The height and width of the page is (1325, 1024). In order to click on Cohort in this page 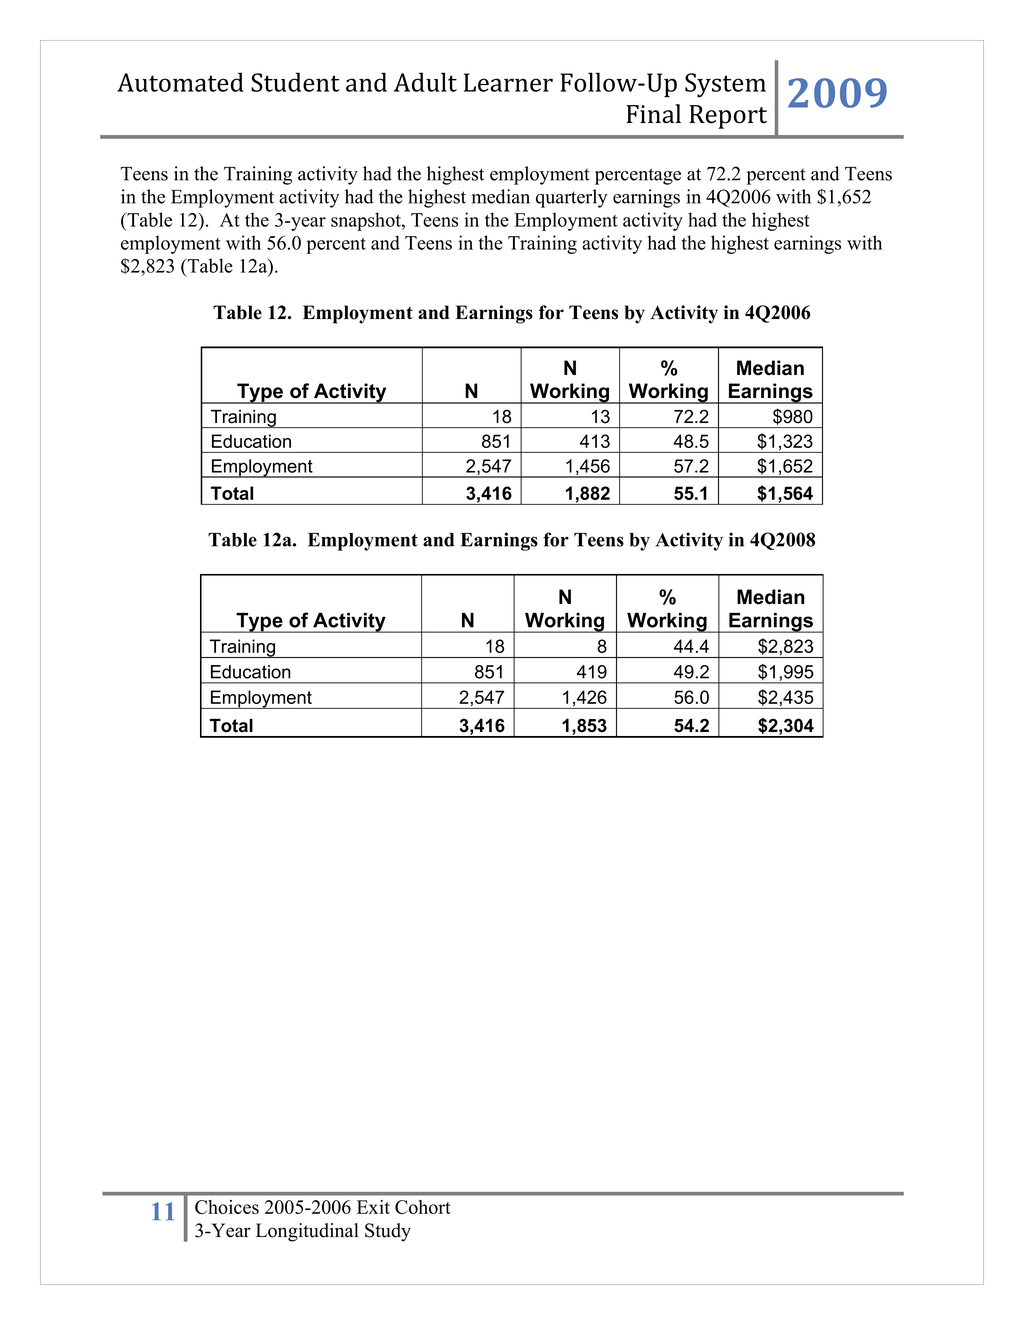, I will do `click(423, 1207)`.
